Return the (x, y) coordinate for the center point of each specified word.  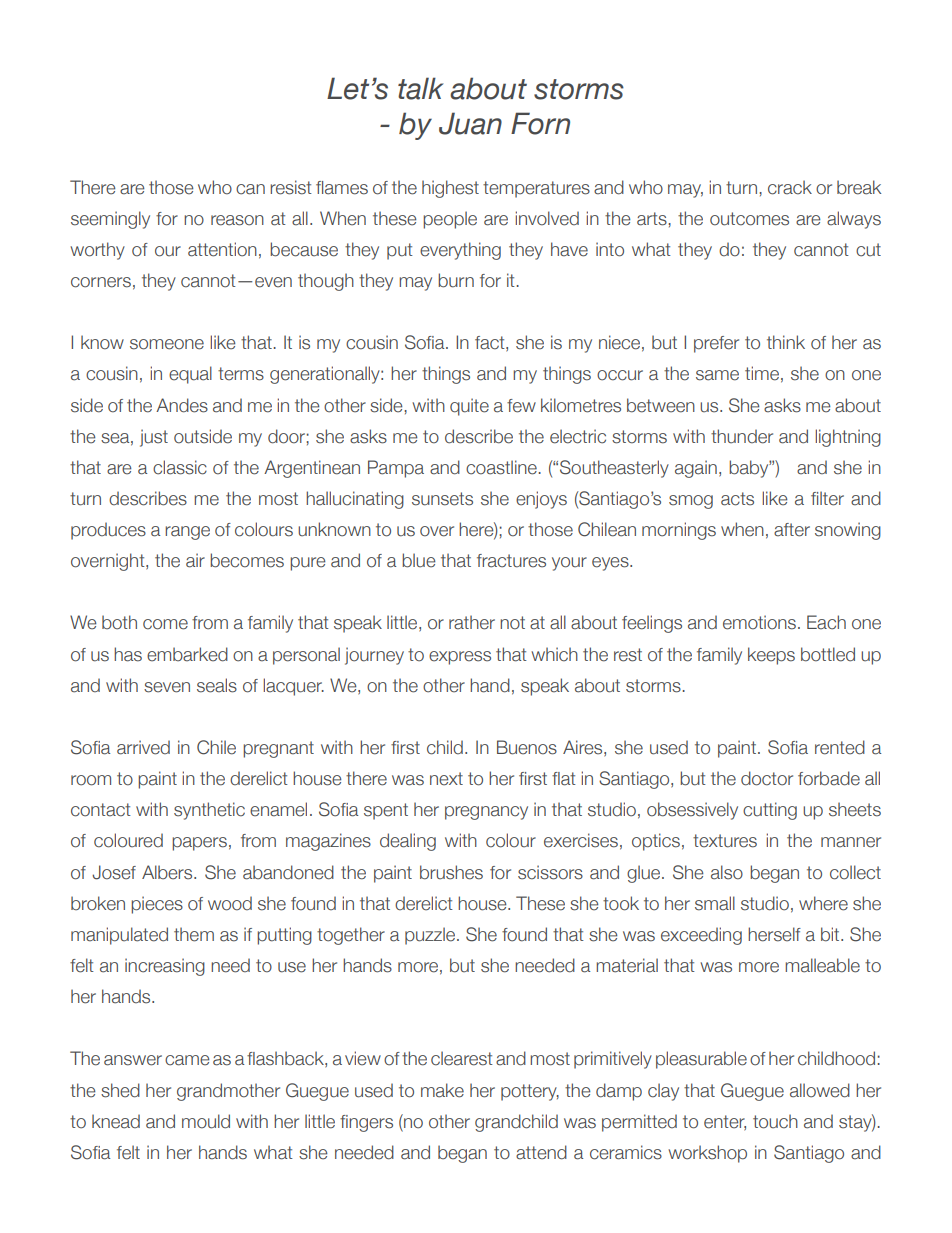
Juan (470, 123)
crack (790, 187)
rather (472, 622)
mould (206, 1121)
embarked (187, 654)
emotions (759, 622)
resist (291, 187)
